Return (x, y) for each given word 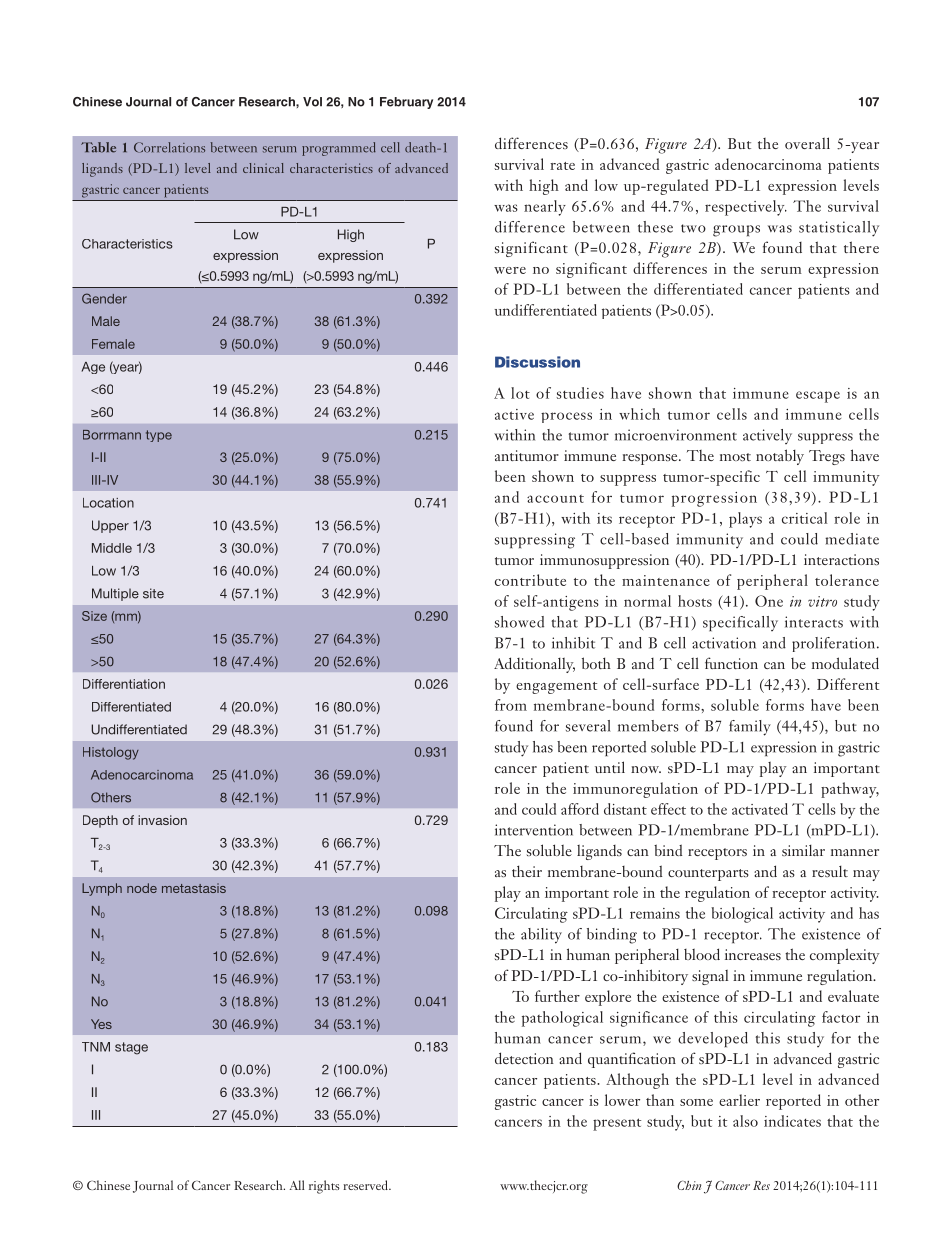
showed (519, 622)
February (406, 103)
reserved (366, 1185)
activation (724, 643)
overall (807, 143)
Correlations (169, 147)
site (153, 593)
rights (324, 1187)
